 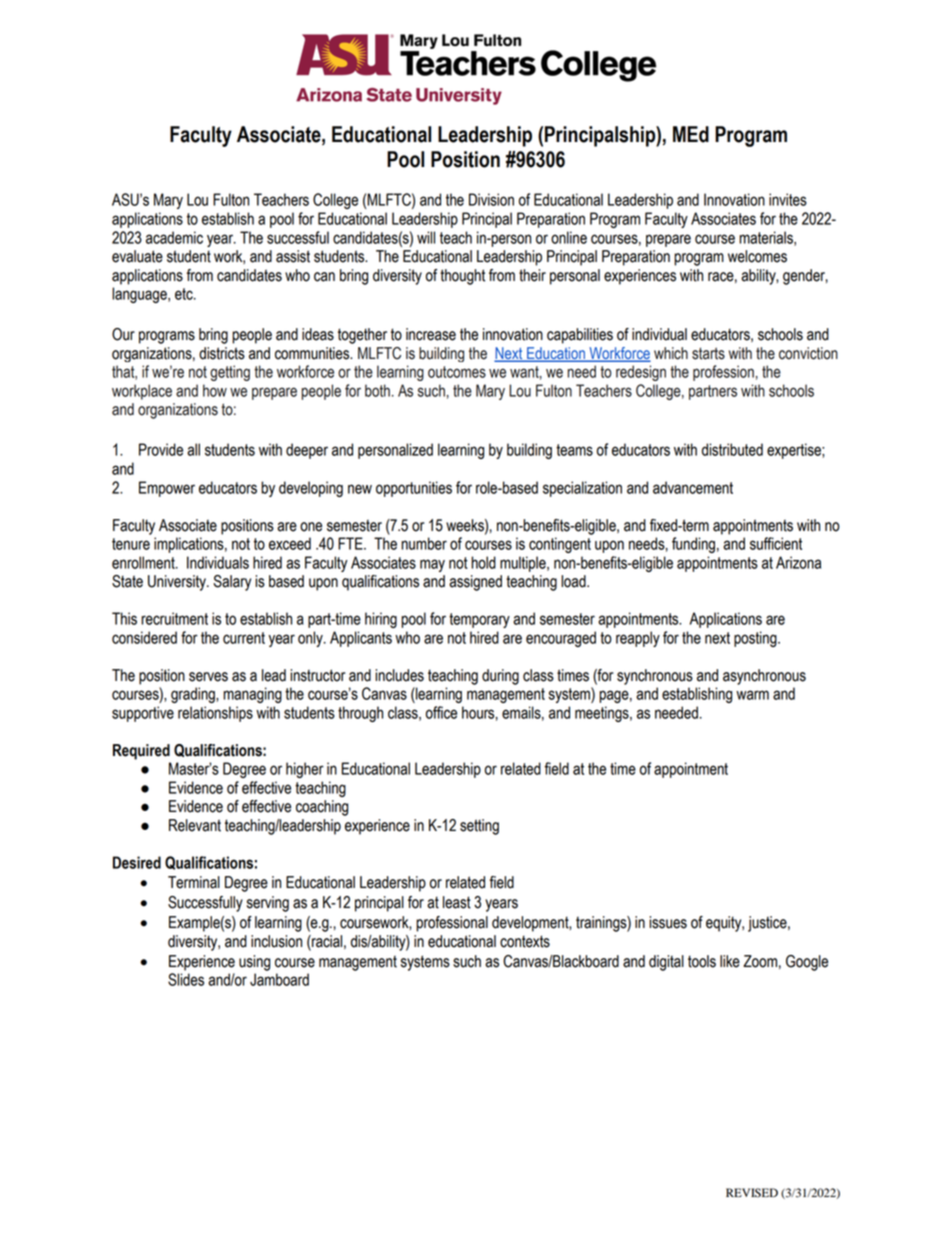 What do you see at coordinates (752, 1193) in the page?
I see `REVISED` at bounding box center [752, 1193].
